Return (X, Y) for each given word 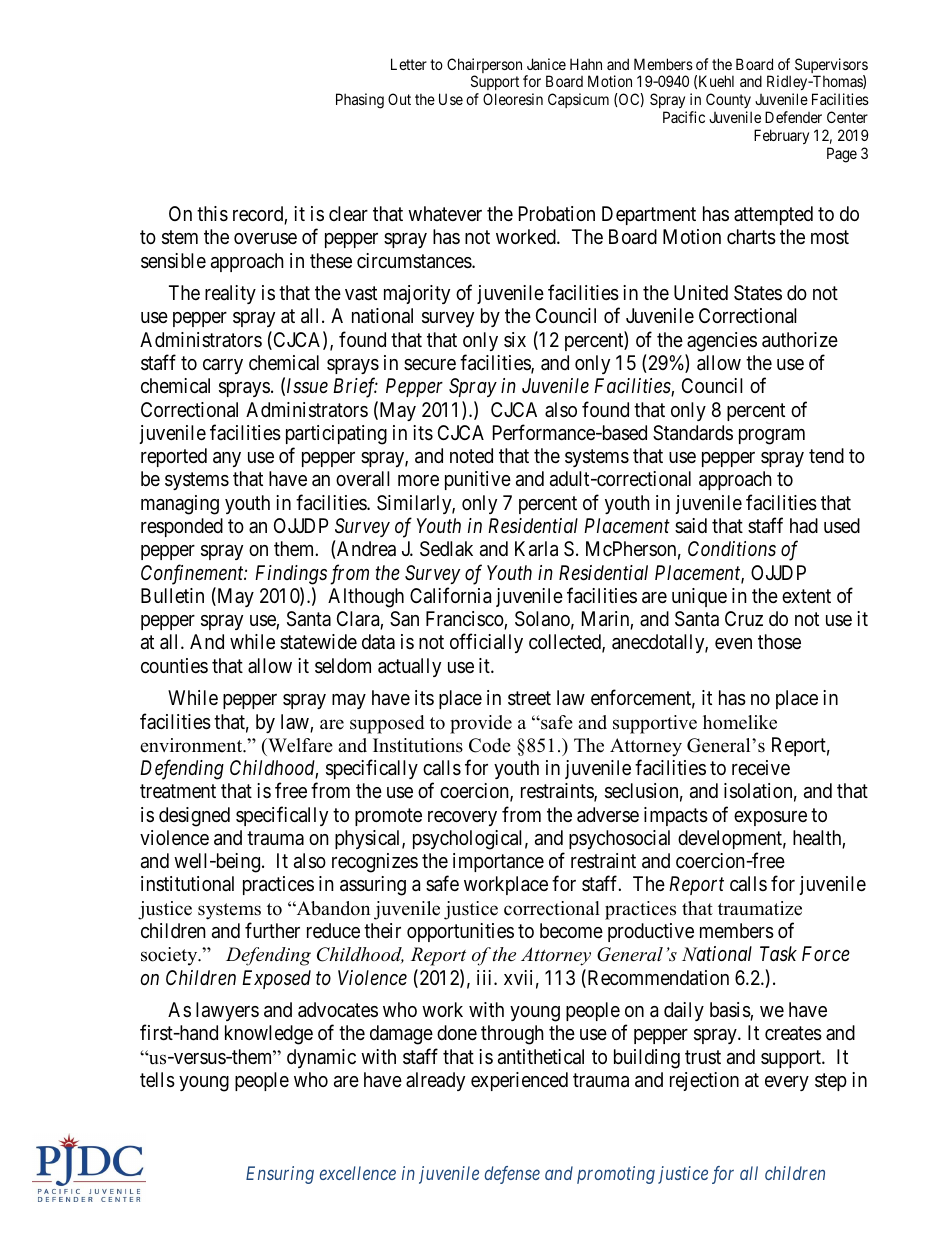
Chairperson (484, 67)
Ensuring (280, 1175)
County (729, 102)
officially (486, 643)
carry (223, 366)
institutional (187, 883)
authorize (800, 340)
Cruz (744, 618)
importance (498, 862)
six (515, 339)
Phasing (360, 101)
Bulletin (172, 595)
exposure (770, 818)
